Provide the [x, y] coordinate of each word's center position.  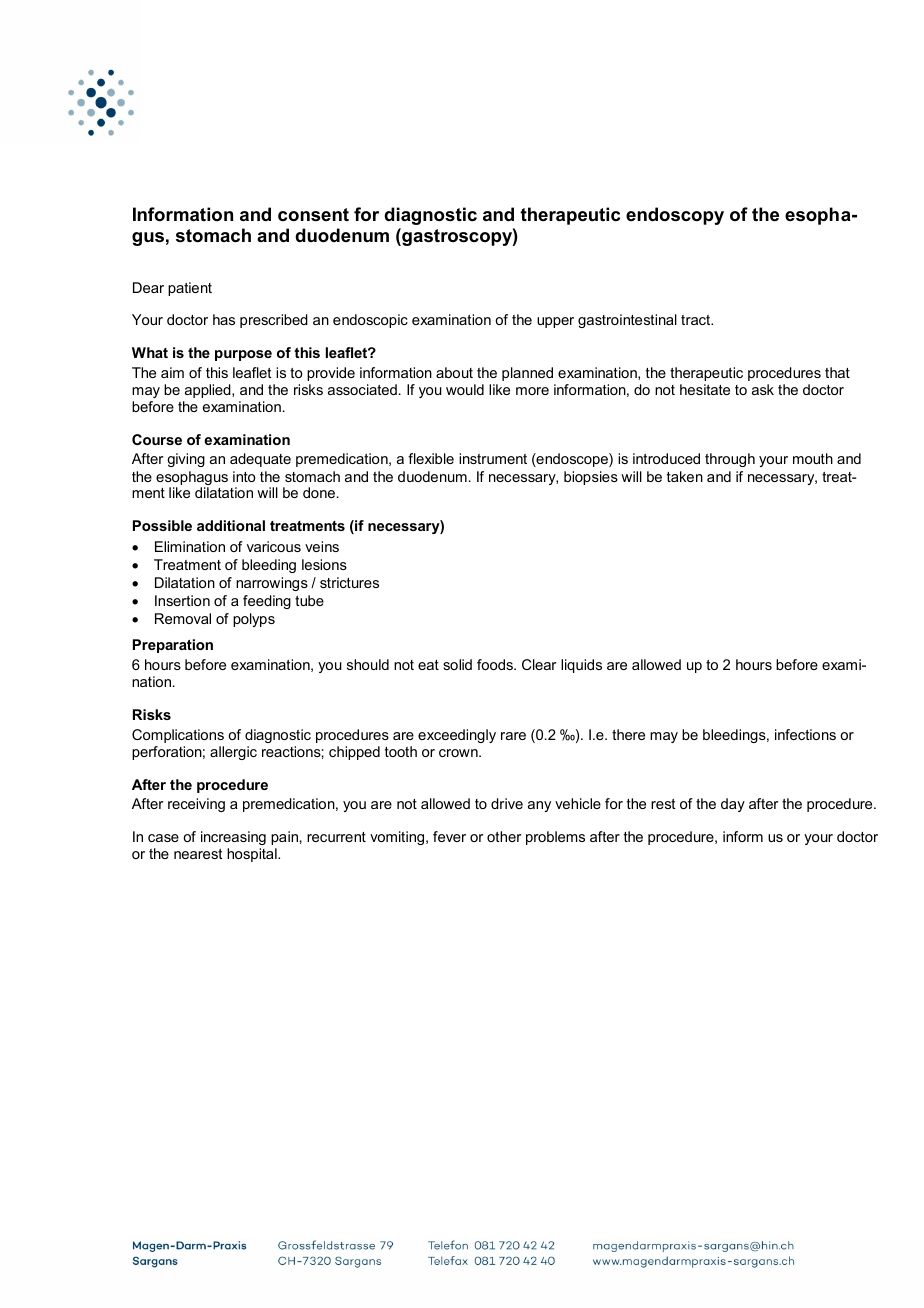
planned [527, 374]
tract [697, 320]
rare [513, 736]
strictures [349, 582]
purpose [243, 355]
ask [763, 389]
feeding [267, 602]
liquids [581, 666]
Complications [178, 736]
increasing [233, 838]
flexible [431, 458]
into [244, 476]
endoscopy [675, 216]
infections [805, 734]
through [730, 460]
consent [313, 214]
